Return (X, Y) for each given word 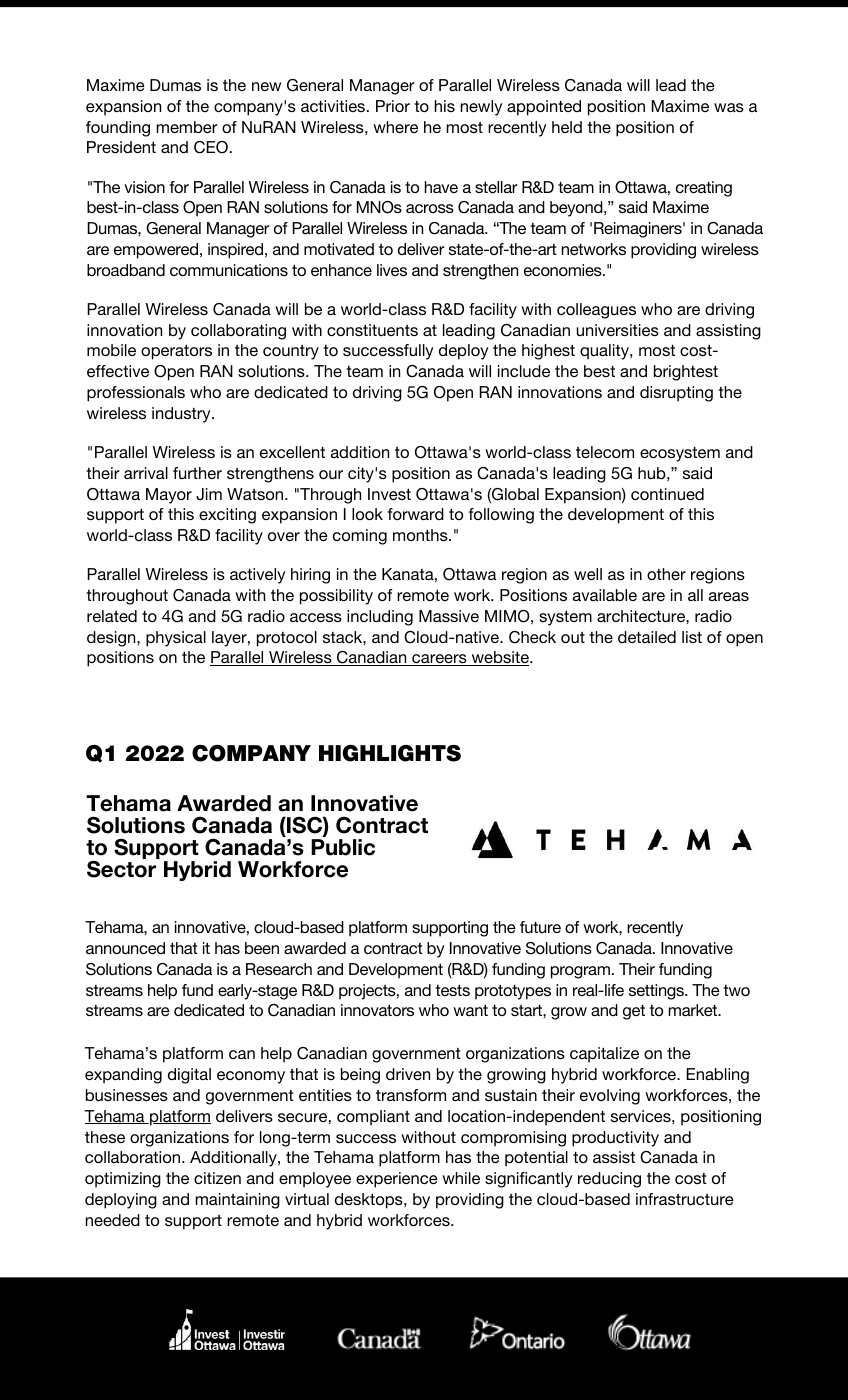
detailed (647, 637)
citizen (217, 1178)
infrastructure (685, 1199)
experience (397, 1180)
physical (176, 639)
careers (439, 660)
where (395, 127)
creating (704, 189)
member (187, 127)
